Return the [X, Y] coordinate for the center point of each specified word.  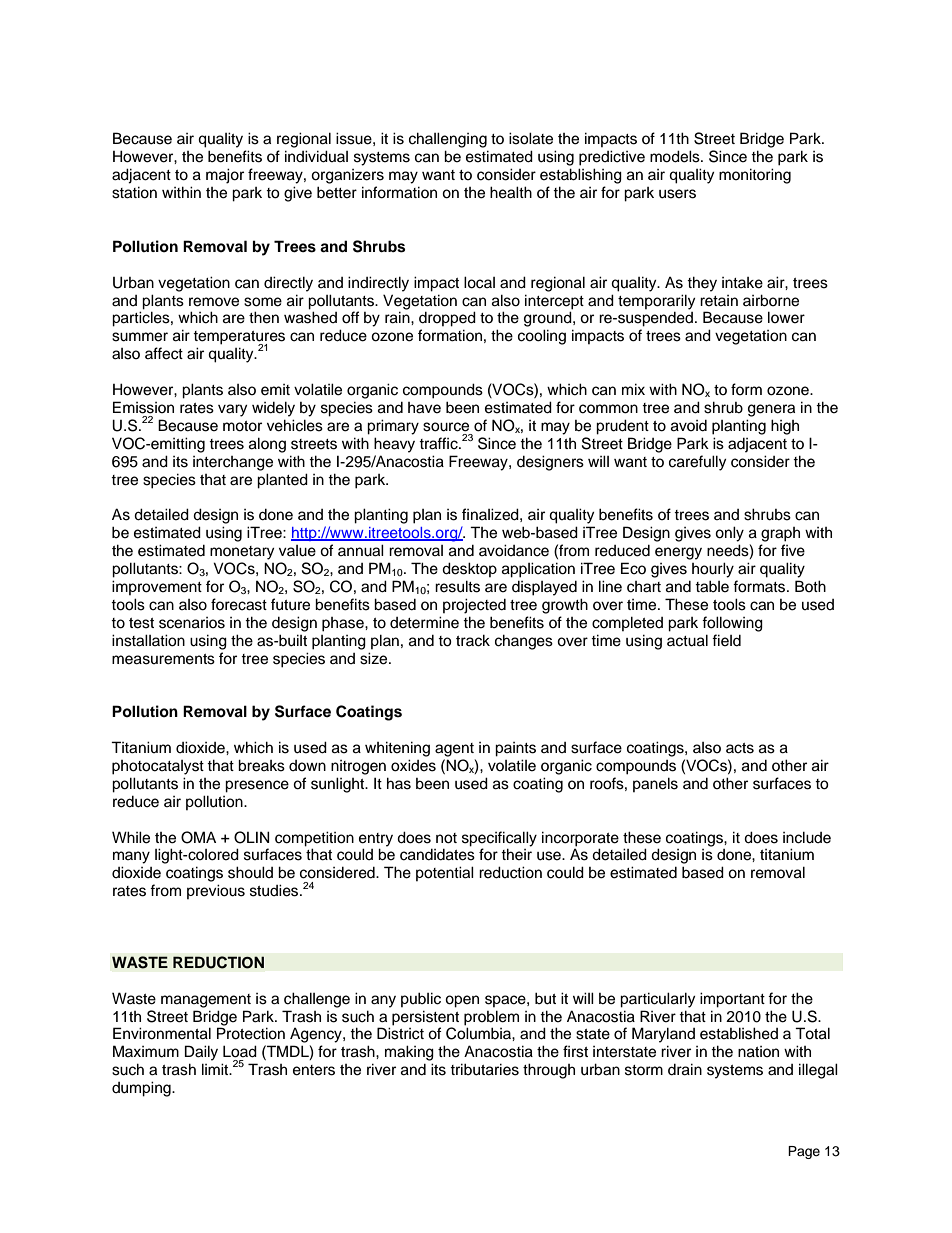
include [807, 837]
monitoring [755, 176]
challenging [448, 140]
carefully [697, 463]
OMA [198, 837]
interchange [233, 463]
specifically [499, 839]
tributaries [484, 1069]
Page [804, 1152]
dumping [142, 1089]
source [446, 427]
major [225, 176]
